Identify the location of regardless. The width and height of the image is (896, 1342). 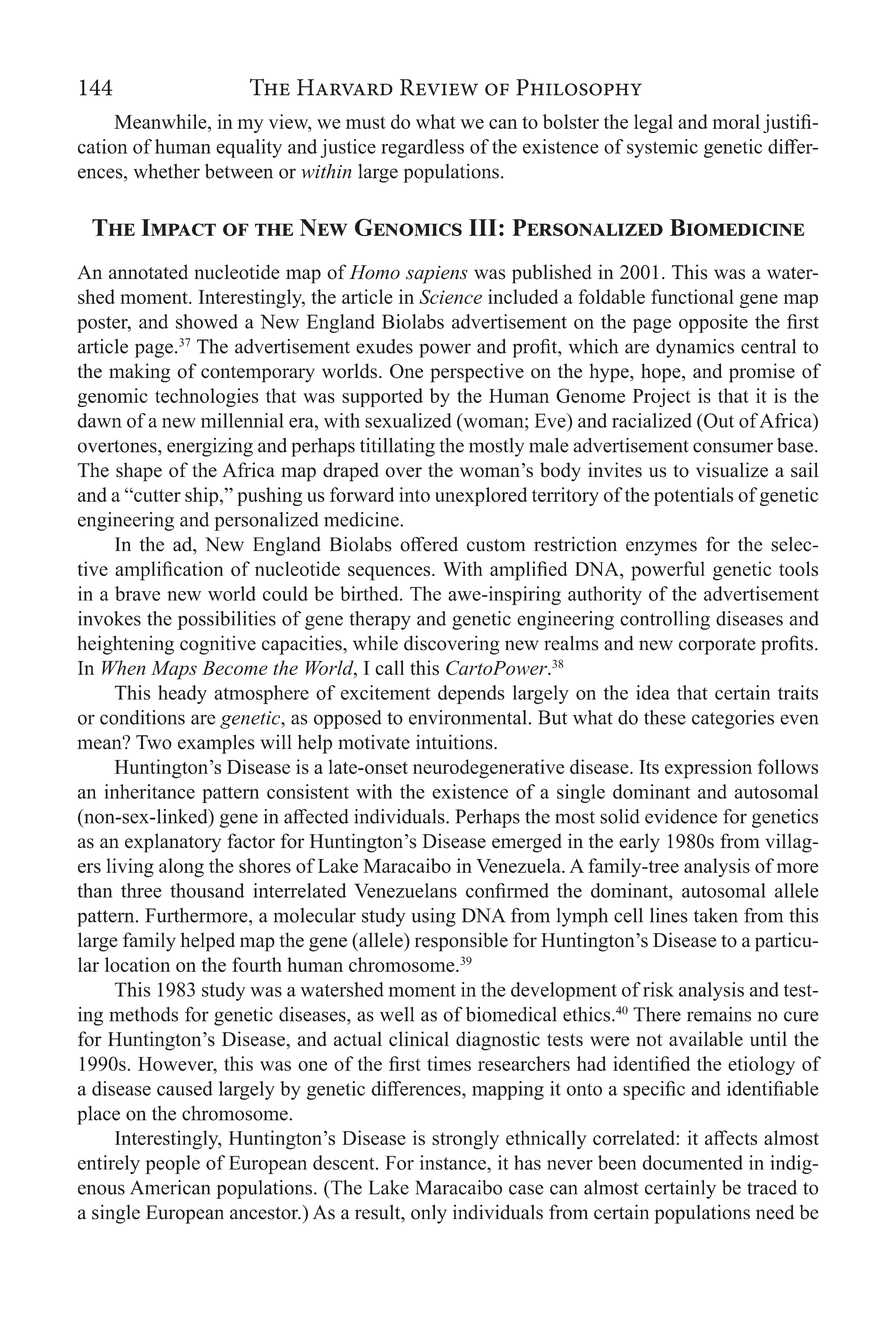
(422, 148).
